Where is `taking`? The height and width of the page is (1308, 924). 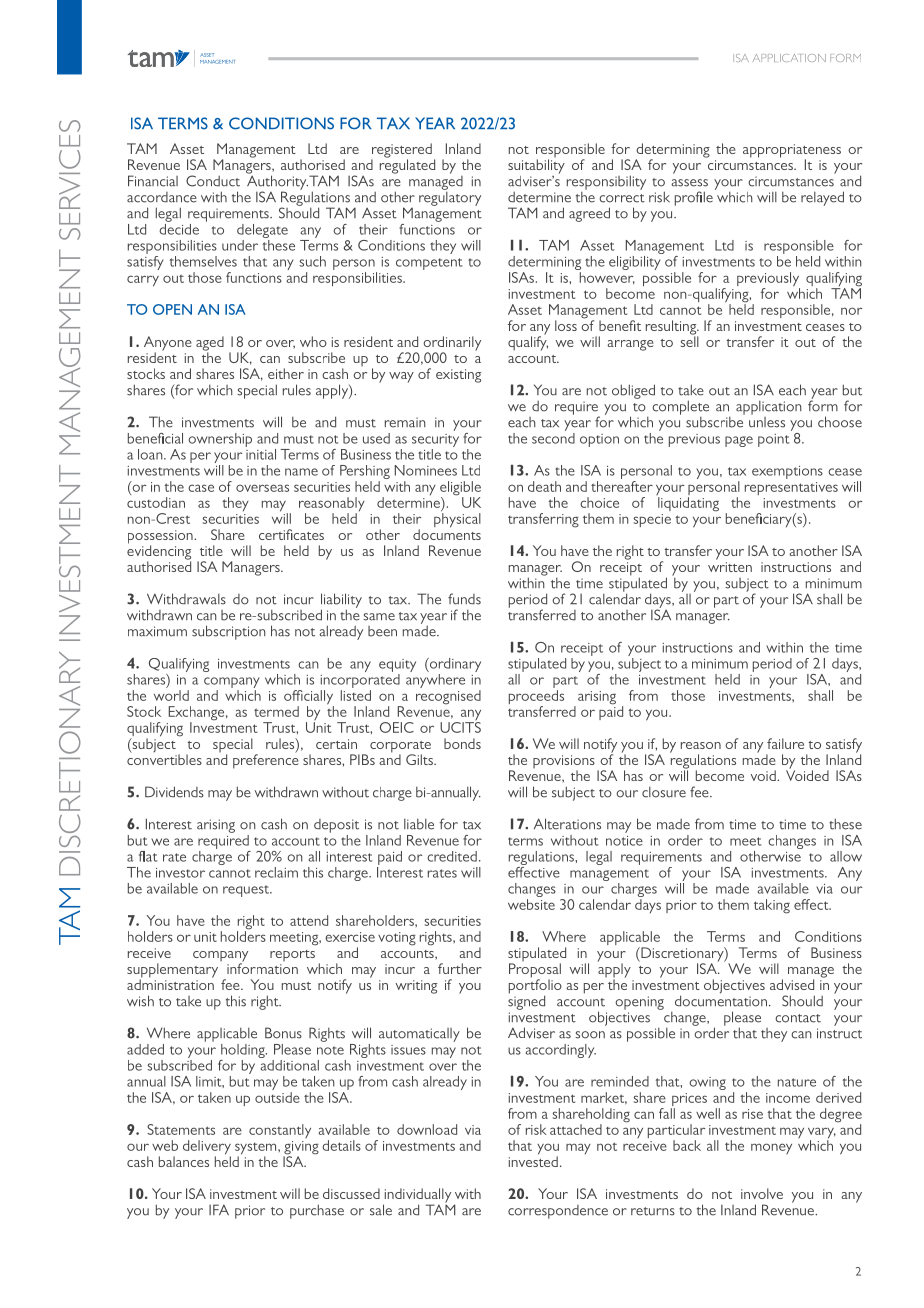
taking is located at coordinates (772, 906).
